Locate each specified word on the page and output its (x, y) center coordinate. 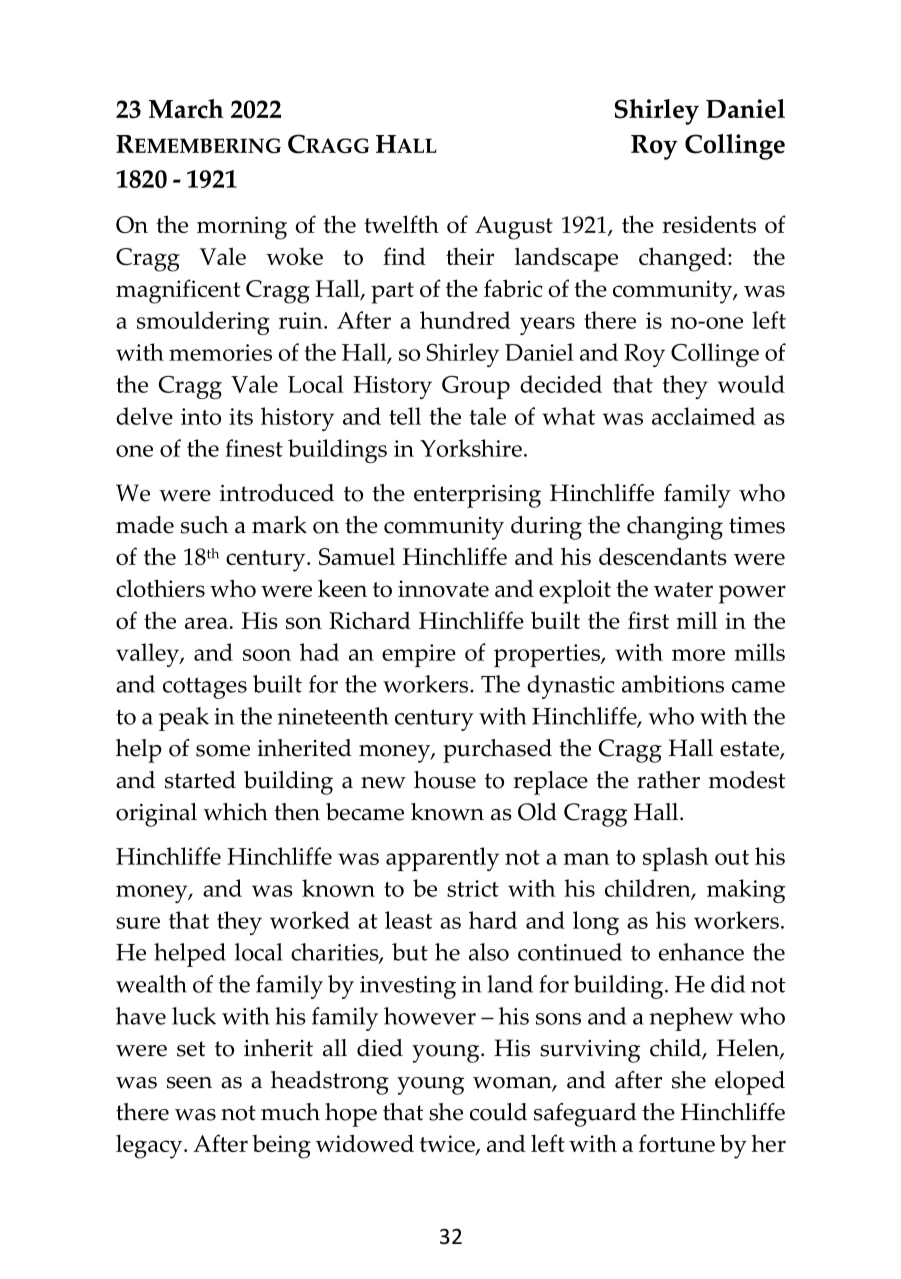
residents (709, 224)
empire (419, 655)
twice (448, 1145)
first (648, 620)
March (186, 109)
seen (189, 1083)
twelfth (401, 224)
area (206, 623)
